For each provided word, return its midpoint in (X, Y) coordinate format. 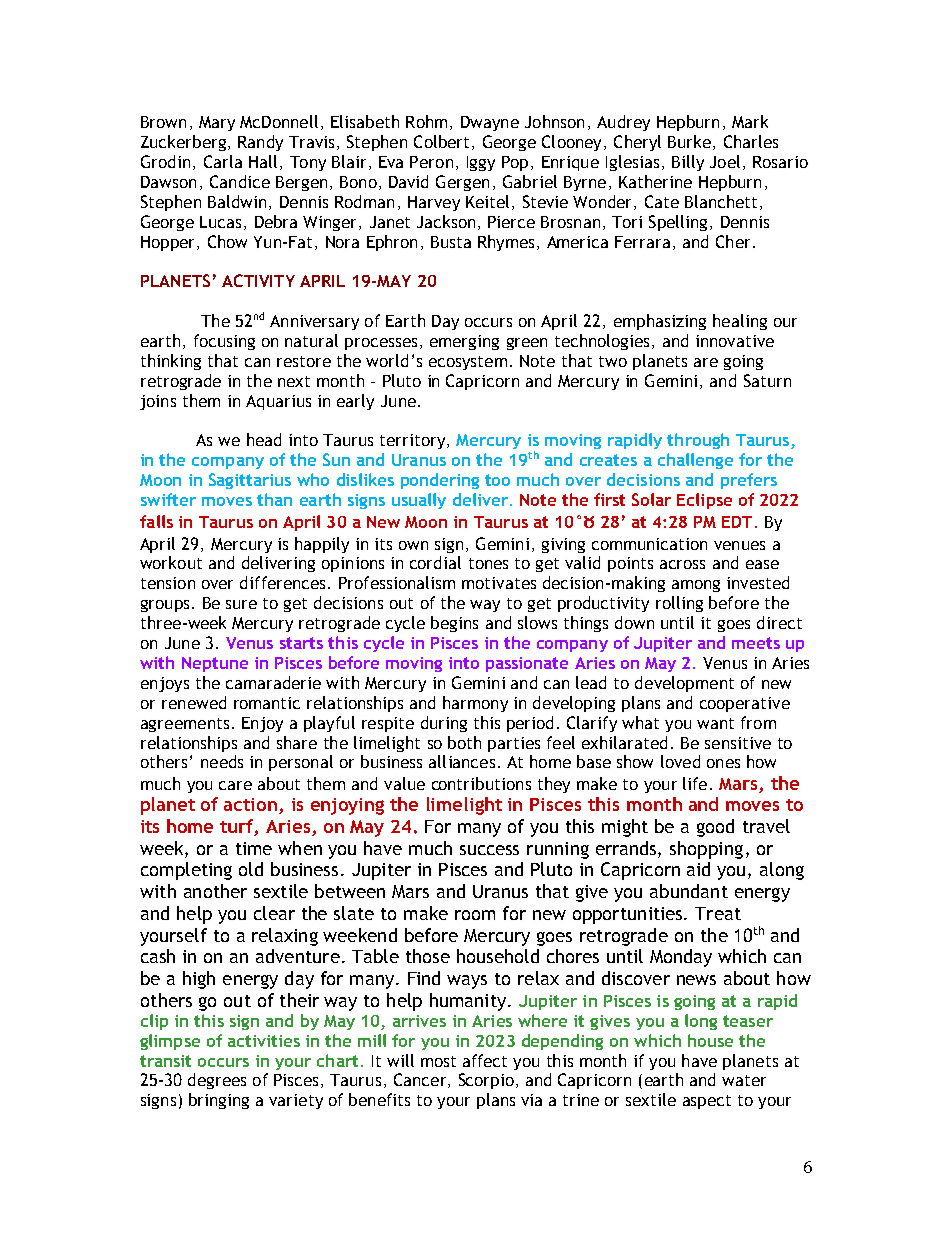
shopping (706, 850)
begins (454, 624)
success (489, 850)
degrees (217, 1081)
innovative (735, 341)
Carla (223, 161)
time (254, 848)
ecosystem (468, 363)
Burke (689, 141)
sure (241, 604)
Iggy (481, 163)
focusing (224, 342)
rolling (679, 604)
